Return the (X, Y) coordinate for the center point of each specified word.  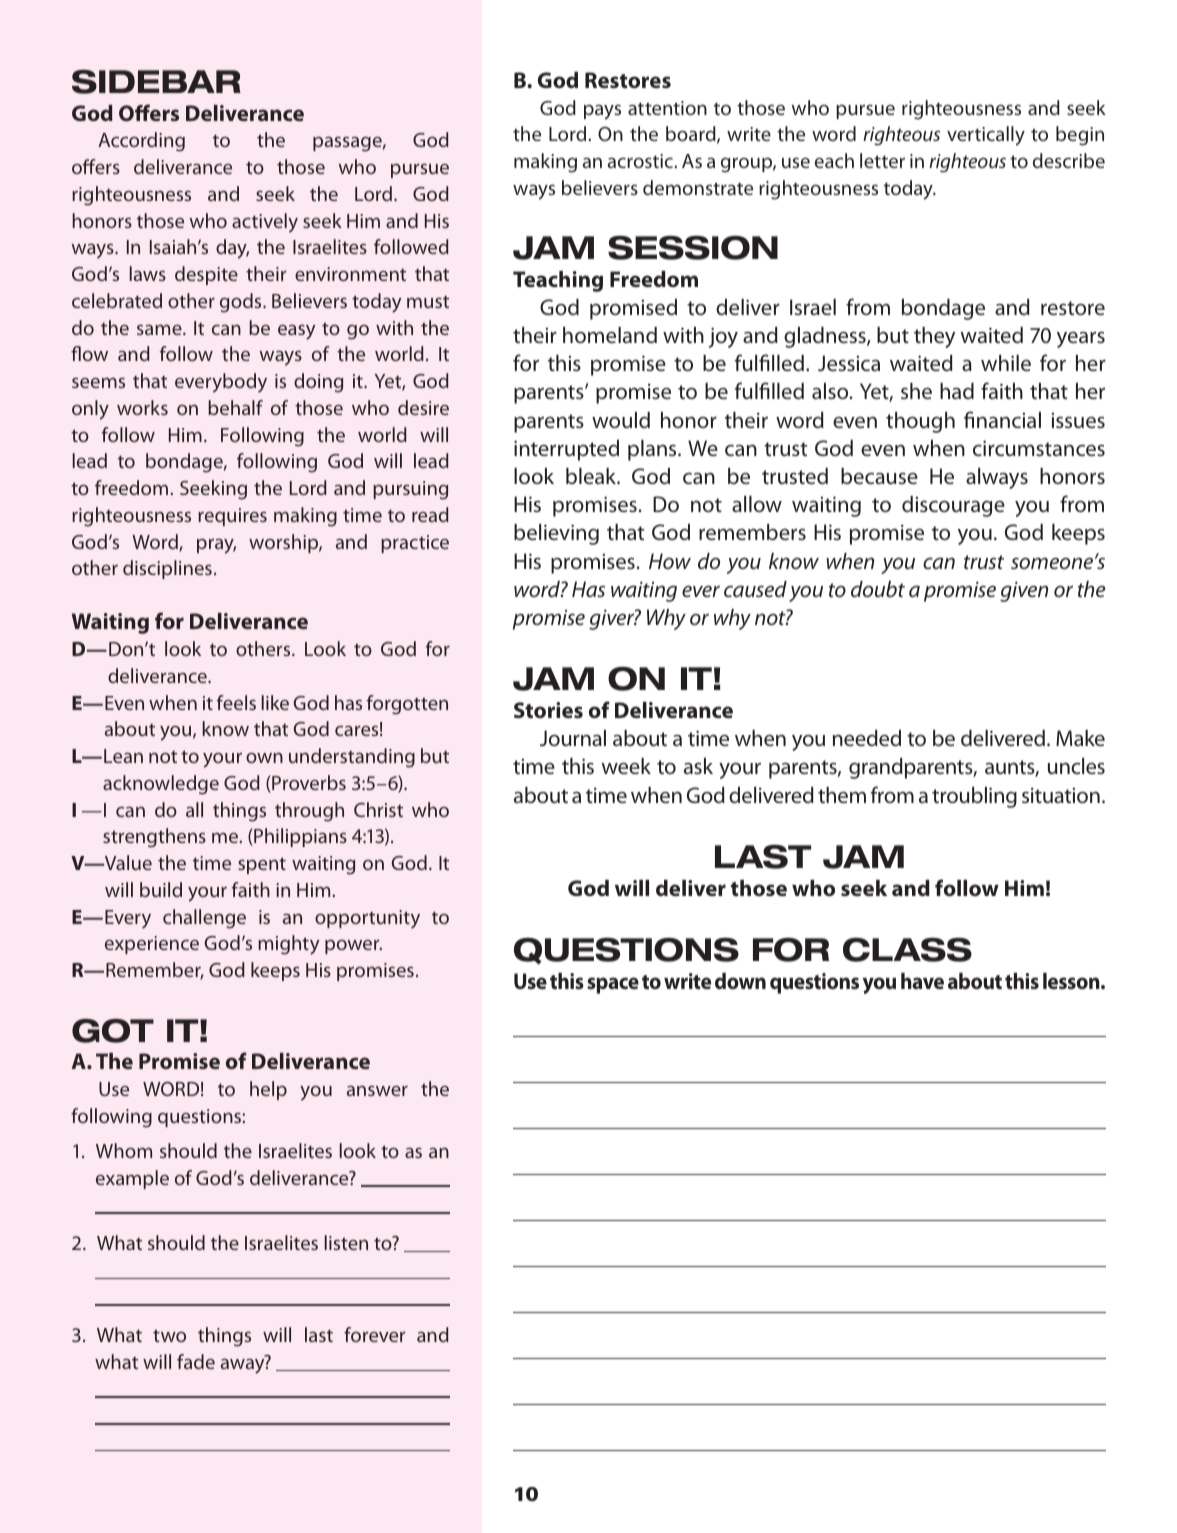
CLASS (907, 949)
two (169, 1335)
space (613, 985)
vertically (986, 136)
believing (556, 534)
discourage (953, 506)
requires (232, 517)
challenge (204, 919)
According (141, 142)
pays (602, 112)
